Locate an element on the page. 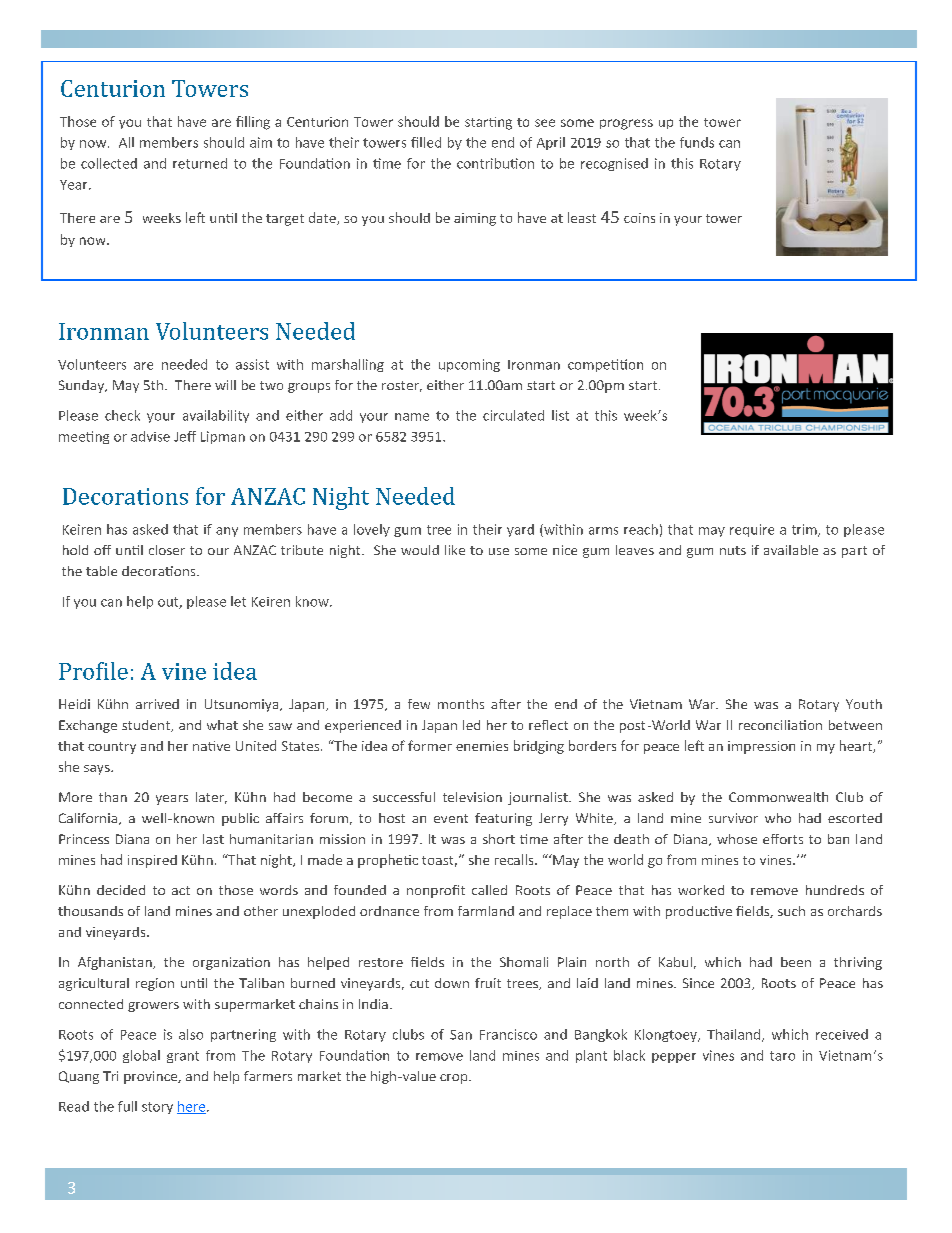 The image size is (952, 1233). available is located at coordinates (791, 550).
